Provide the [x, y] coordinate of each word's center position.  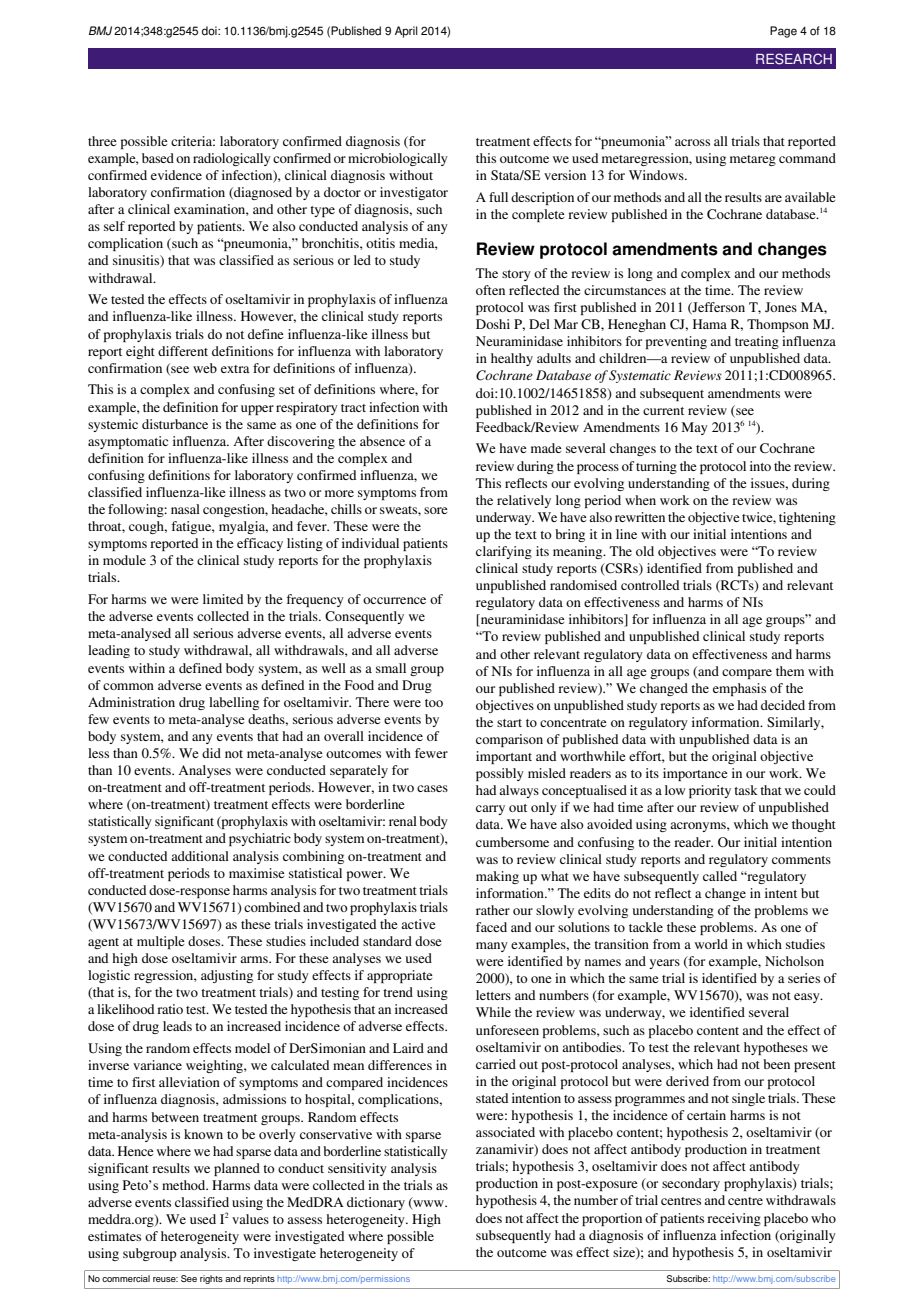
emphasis [739, 689]
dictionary [376, 1203]
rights [211, 1279]
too [434, 703]
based [158, 158]
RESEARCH [794, 59]
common [128, 686]
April [406, 32]
